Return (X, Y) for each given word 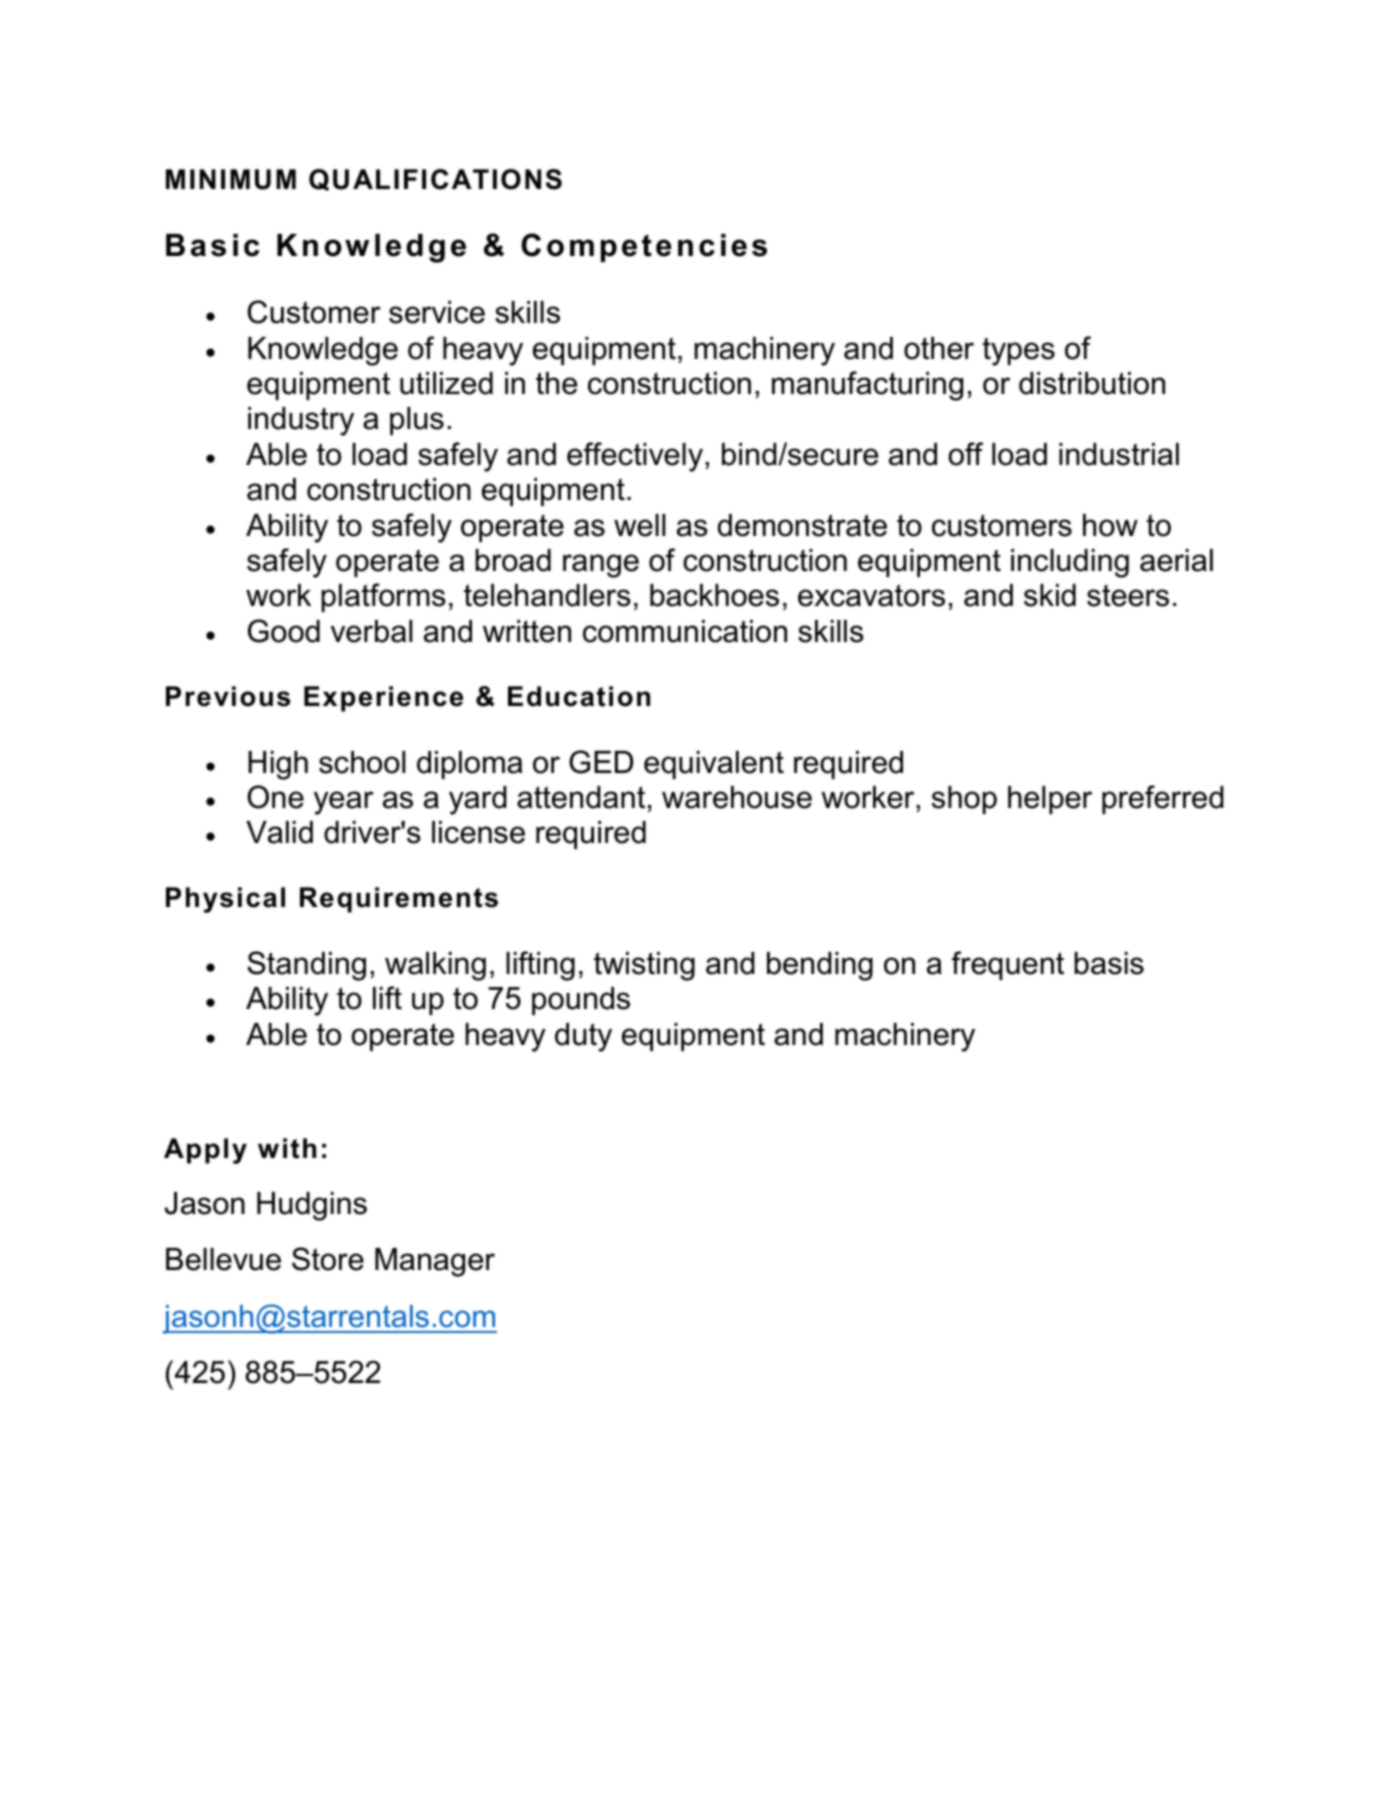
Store (328, 1259)
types (1018, 351)
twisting (644, 966)
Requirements (399, 900)
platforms (383, 597)
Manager (435, 1262)
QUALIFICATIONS (435, 180)
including (1070, 563)
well (639, 525)
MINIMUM (231, 179)
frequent (1007, 965)
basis (1109, 963)
